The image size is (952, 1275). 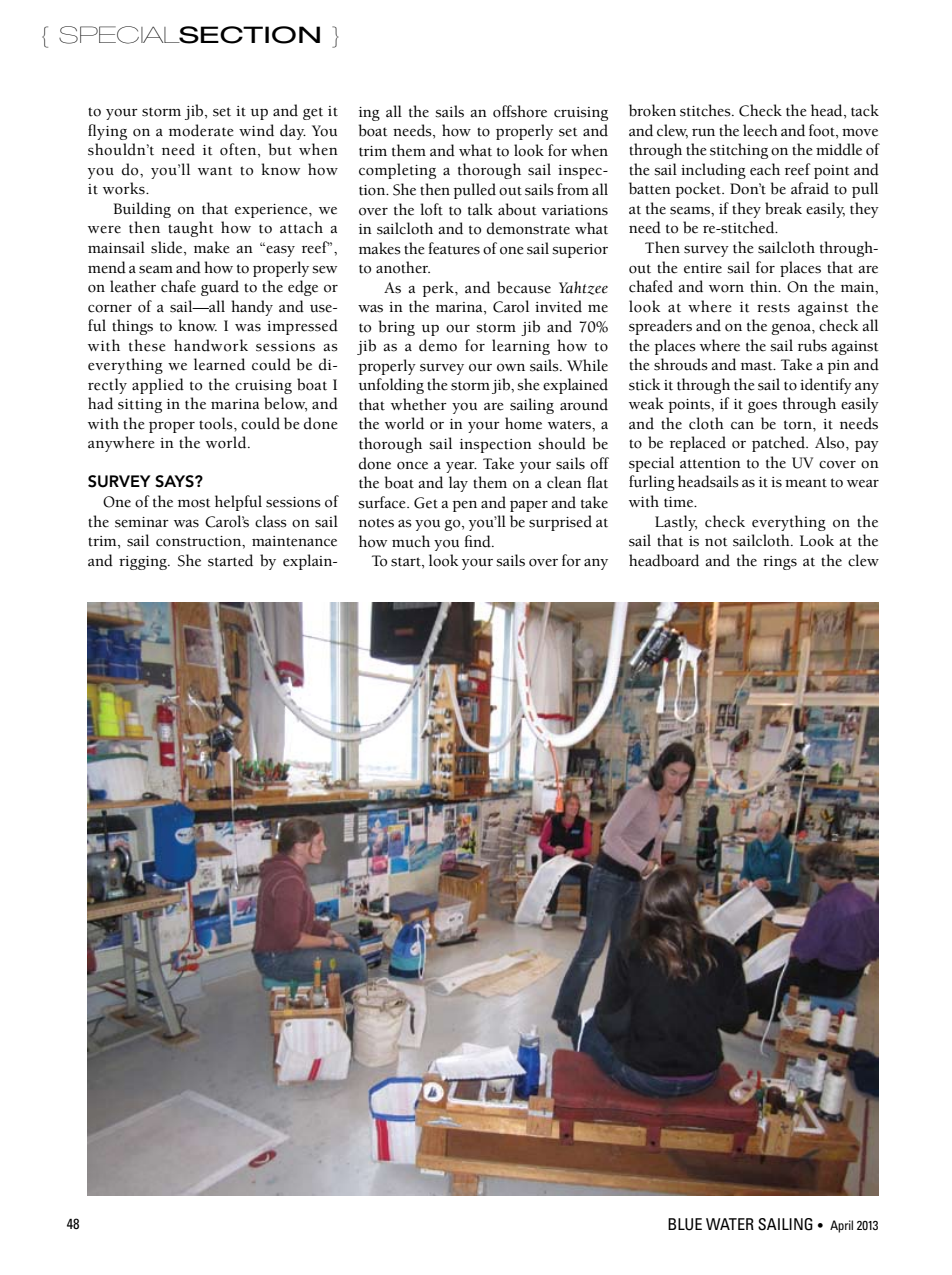 I want to click on offshore, so click(x=520, y=111).
